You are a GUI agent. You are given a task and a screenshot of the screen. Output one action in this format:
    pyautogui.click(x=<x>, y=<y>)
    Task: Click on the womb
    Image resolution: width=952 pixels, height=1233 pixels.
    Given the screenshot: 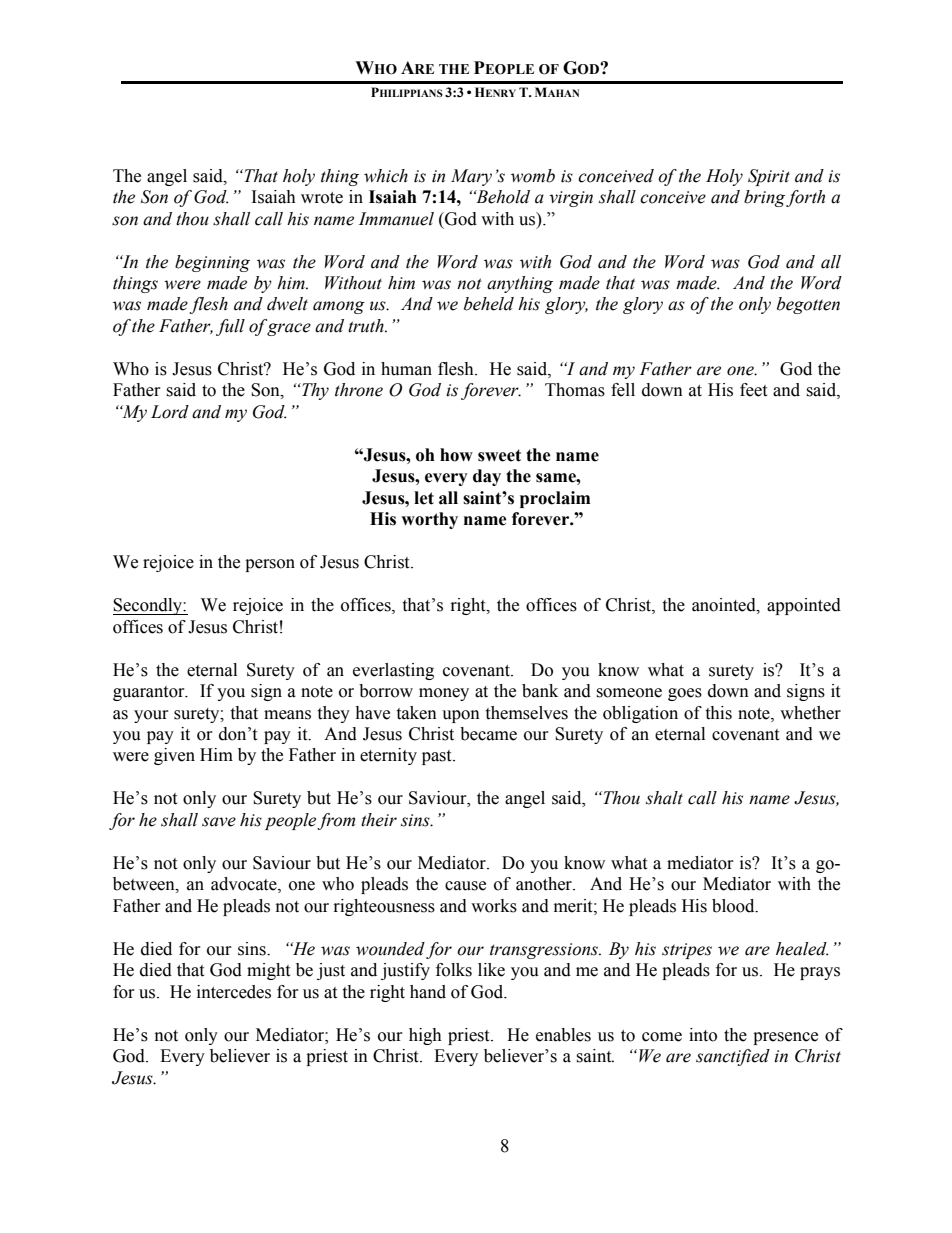 What is the action you would take?
    pyautogui.click(x=533, y=176)
